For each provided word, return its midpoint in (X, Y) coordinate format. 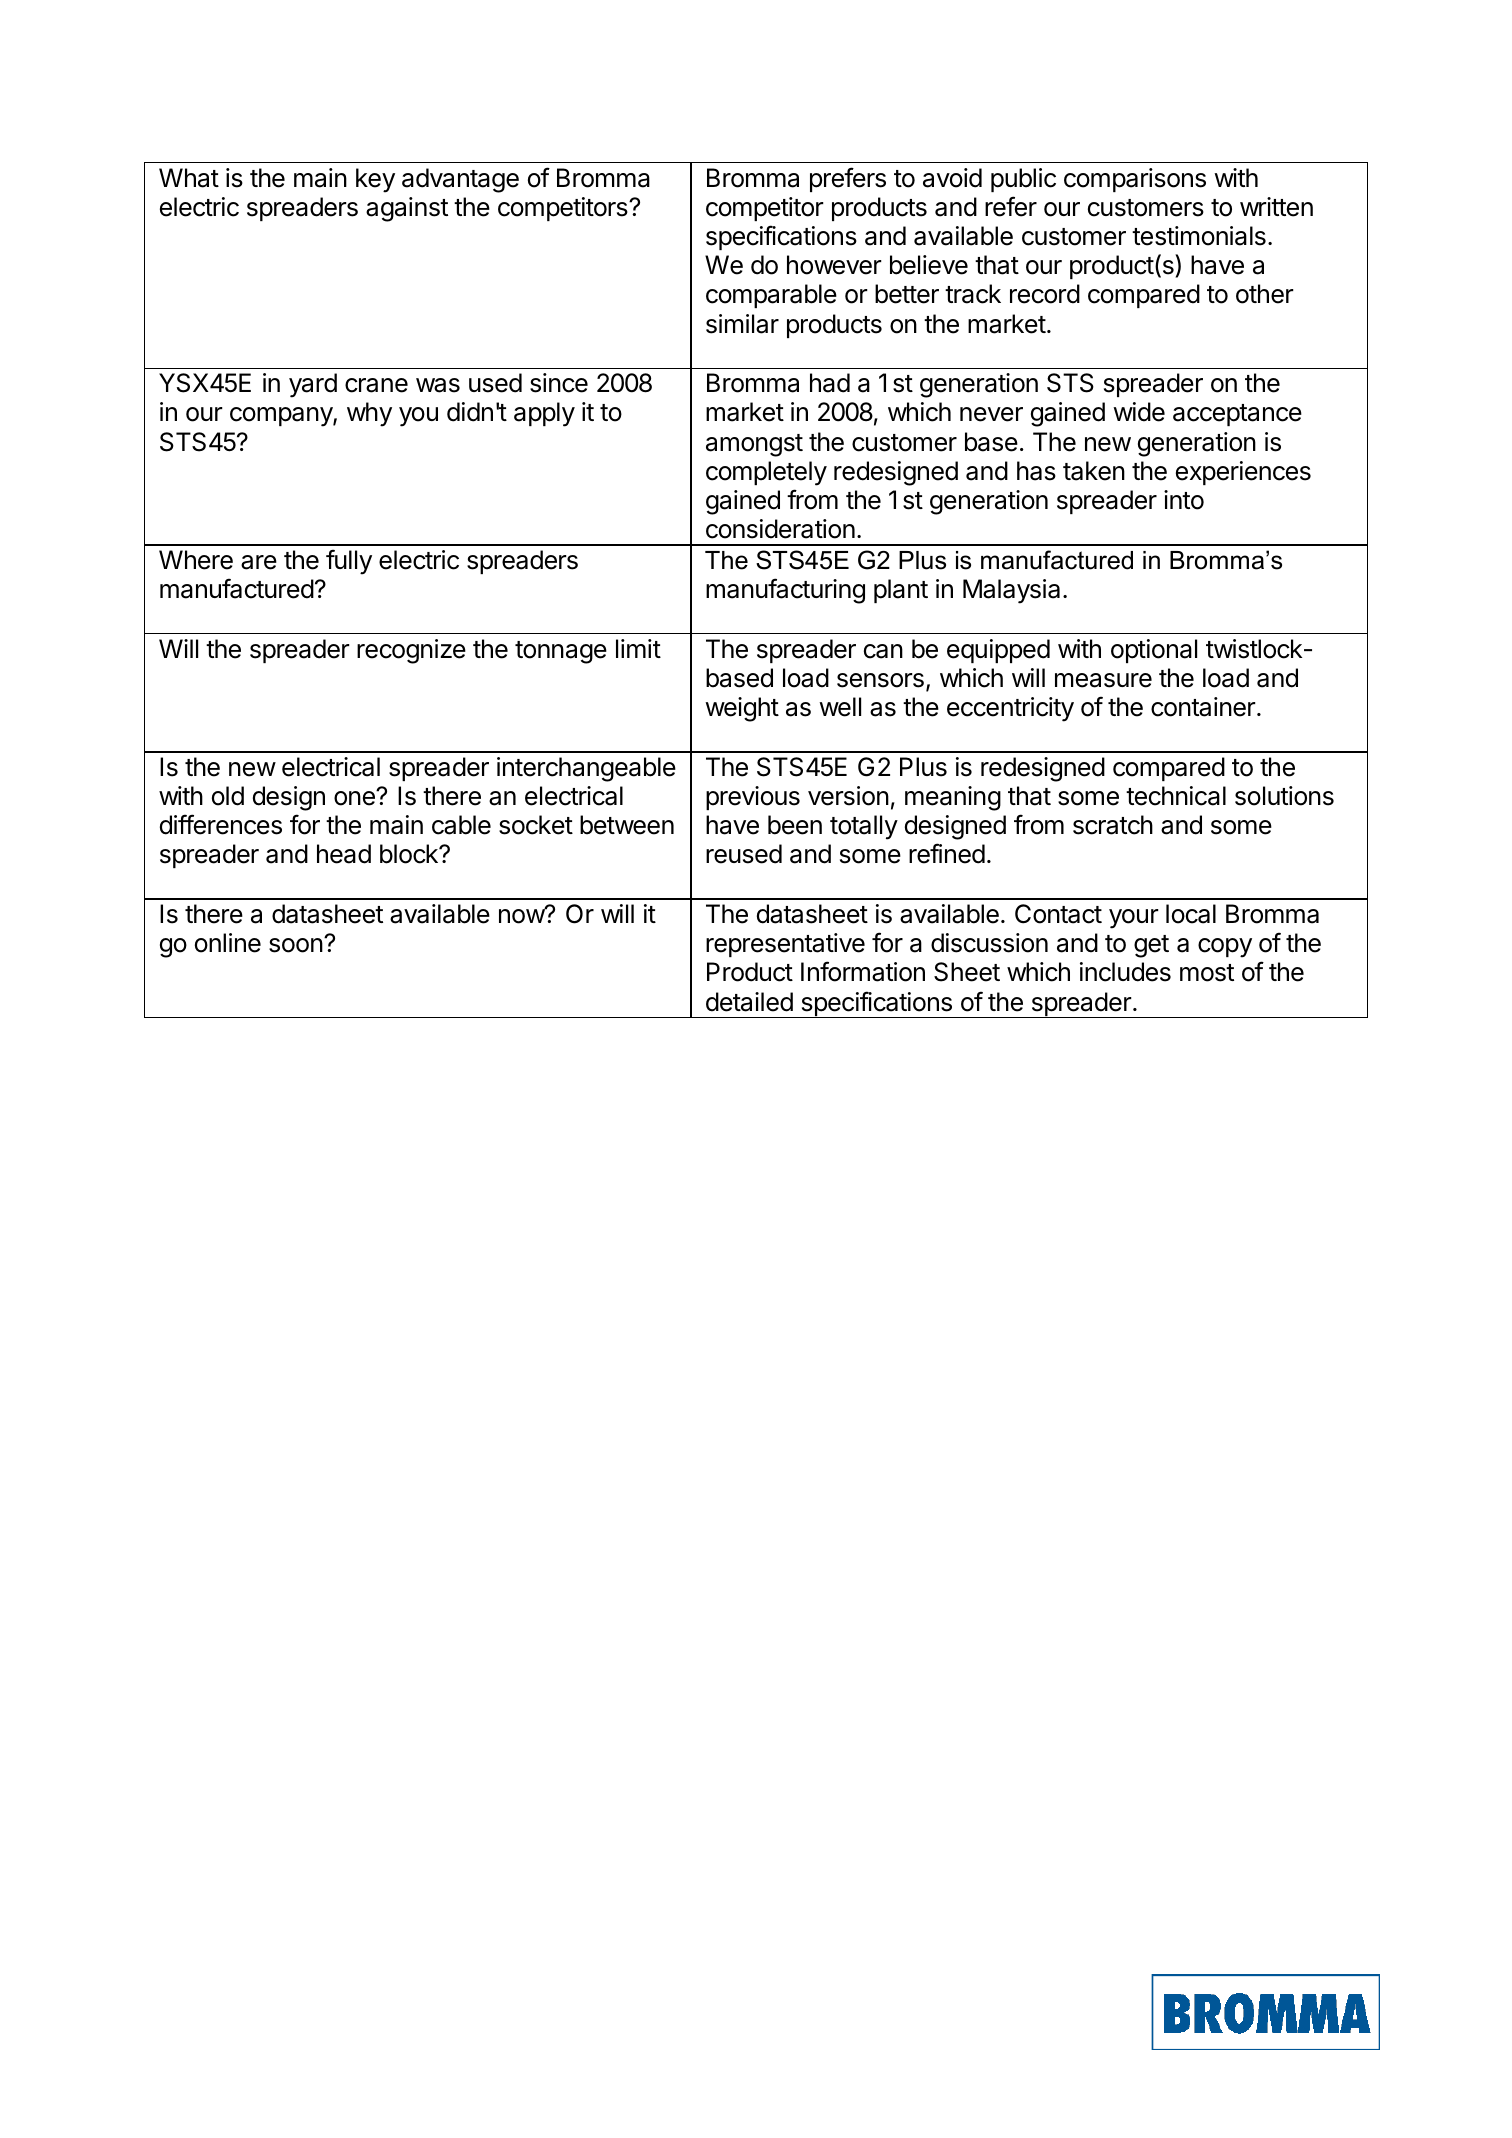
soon (296, 945)
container (1203, 707)
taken (1094, 471)
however (834, 265)
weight (742, 709)
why (369, 414)
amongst (754, 445)
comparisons (1135, 180)
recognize (411, 651)
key (375, 180)
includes (1125, 972)
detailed (749, 1002)
